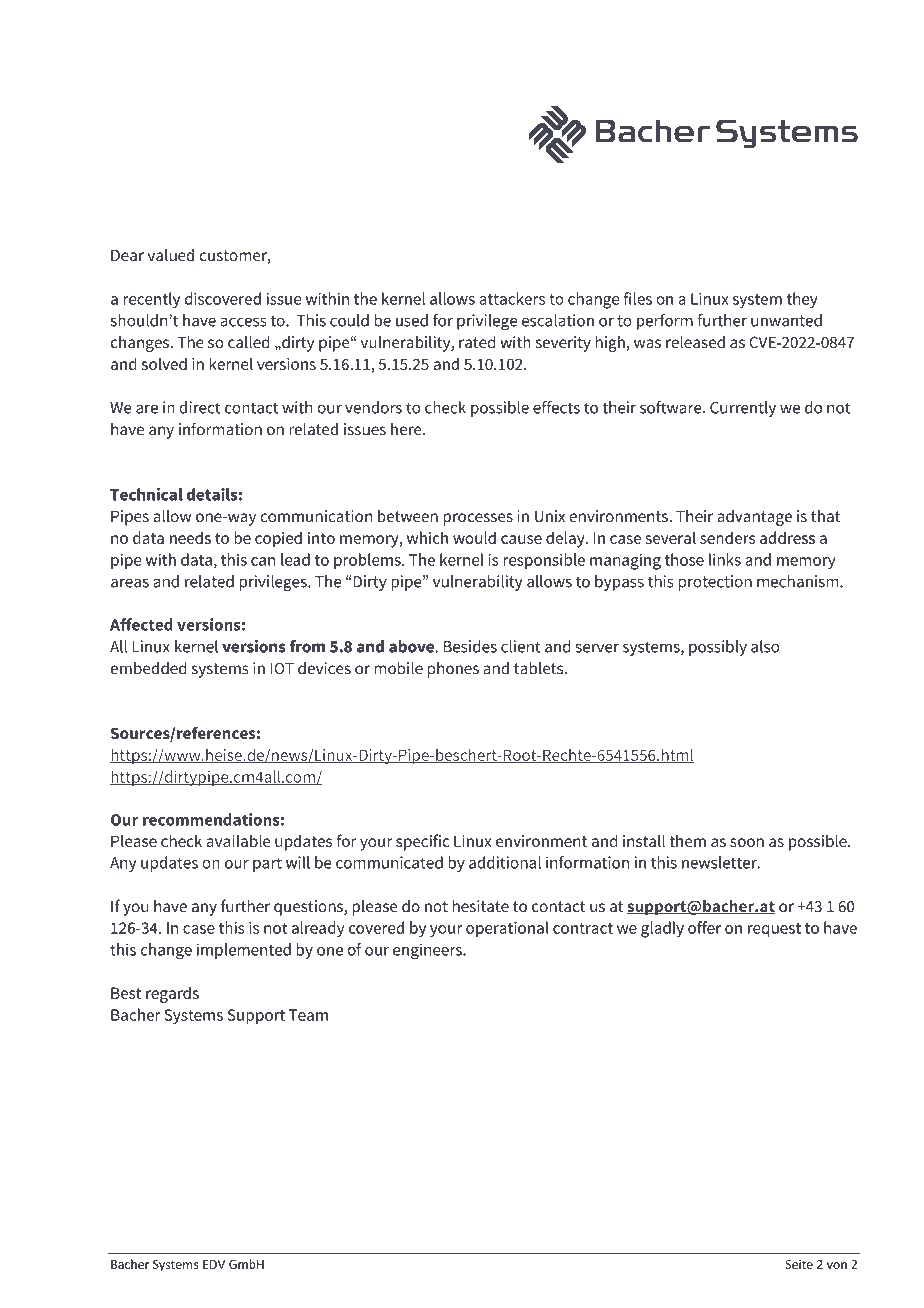 The image size is (924, 1308). Describe the element at coordinates (308, 1015) in the screenshot. I see `Team` at that location.
